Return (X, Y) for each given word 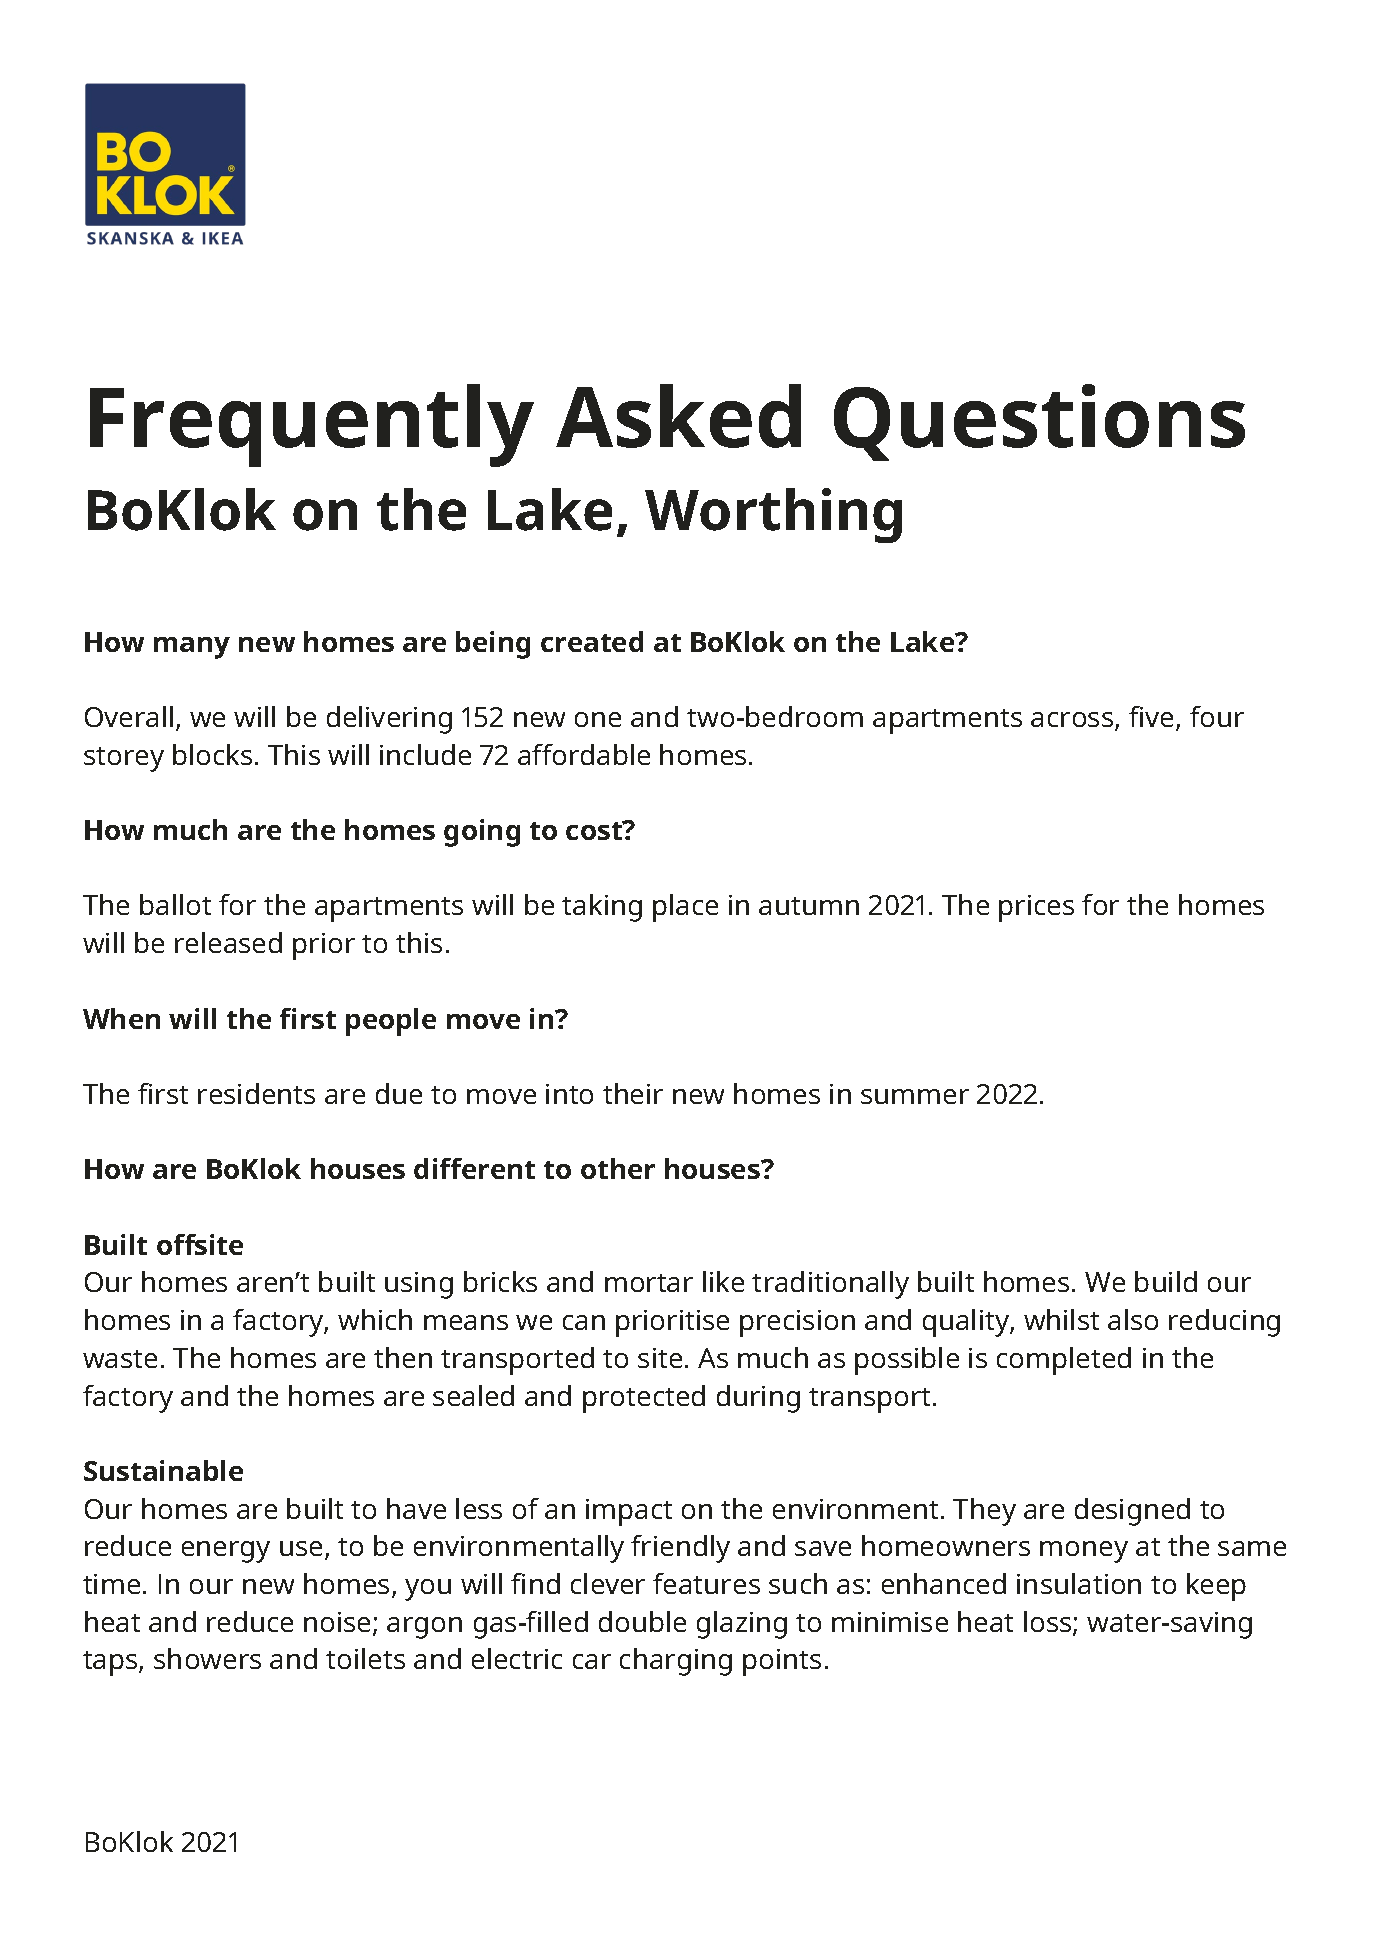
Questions (1039, 422)
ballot (175, 904)
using (419, 1285)
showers (207, 1658)
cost (595, 830)
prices (1036, 908)
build (1166, 1281)
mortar (649, 1283)
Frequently (312, 425)
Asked (678, 416)
